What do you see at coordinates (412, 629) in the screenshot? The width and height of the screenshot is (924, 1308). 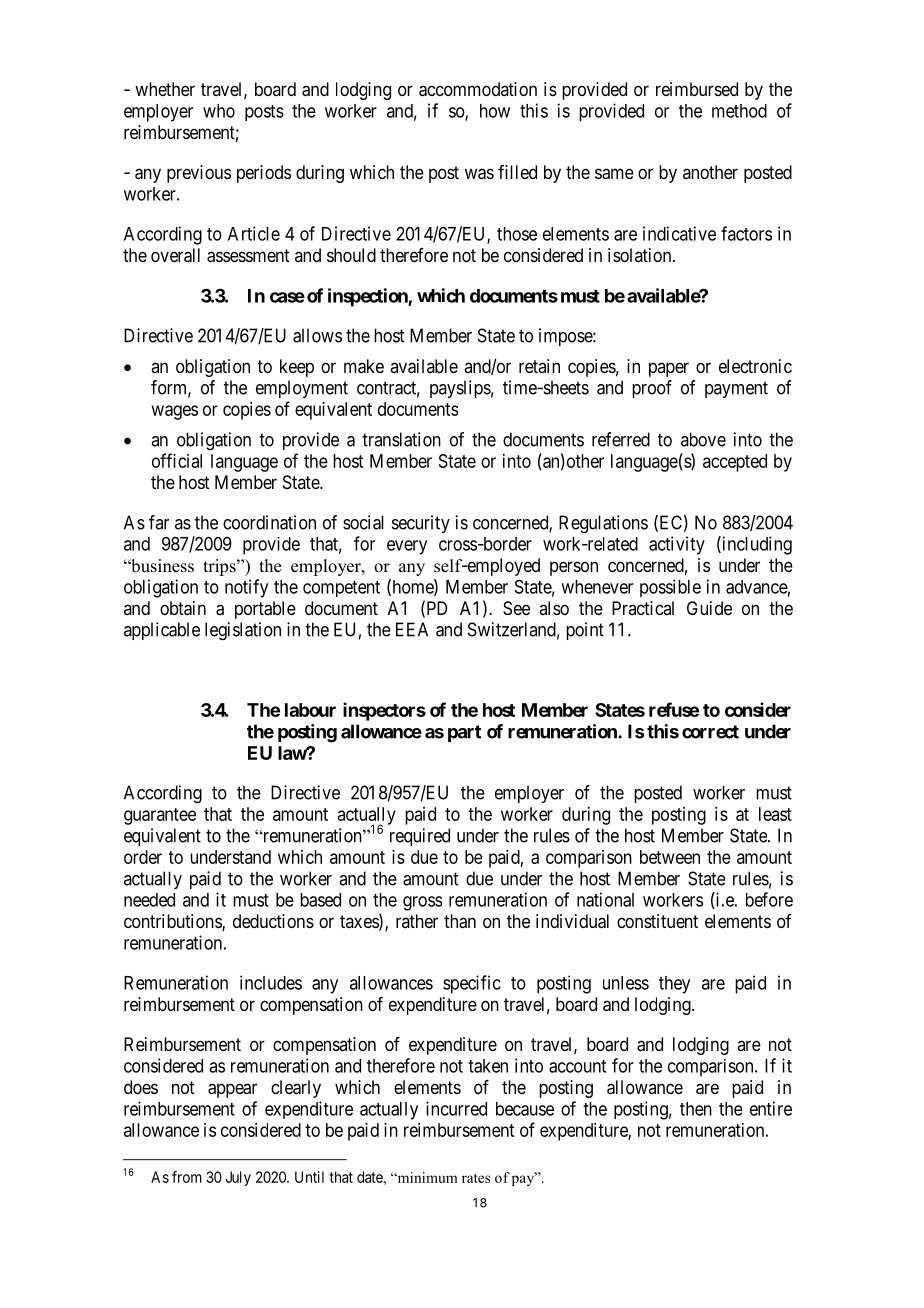 I see `EEA` at bounding box center [412, 629].
